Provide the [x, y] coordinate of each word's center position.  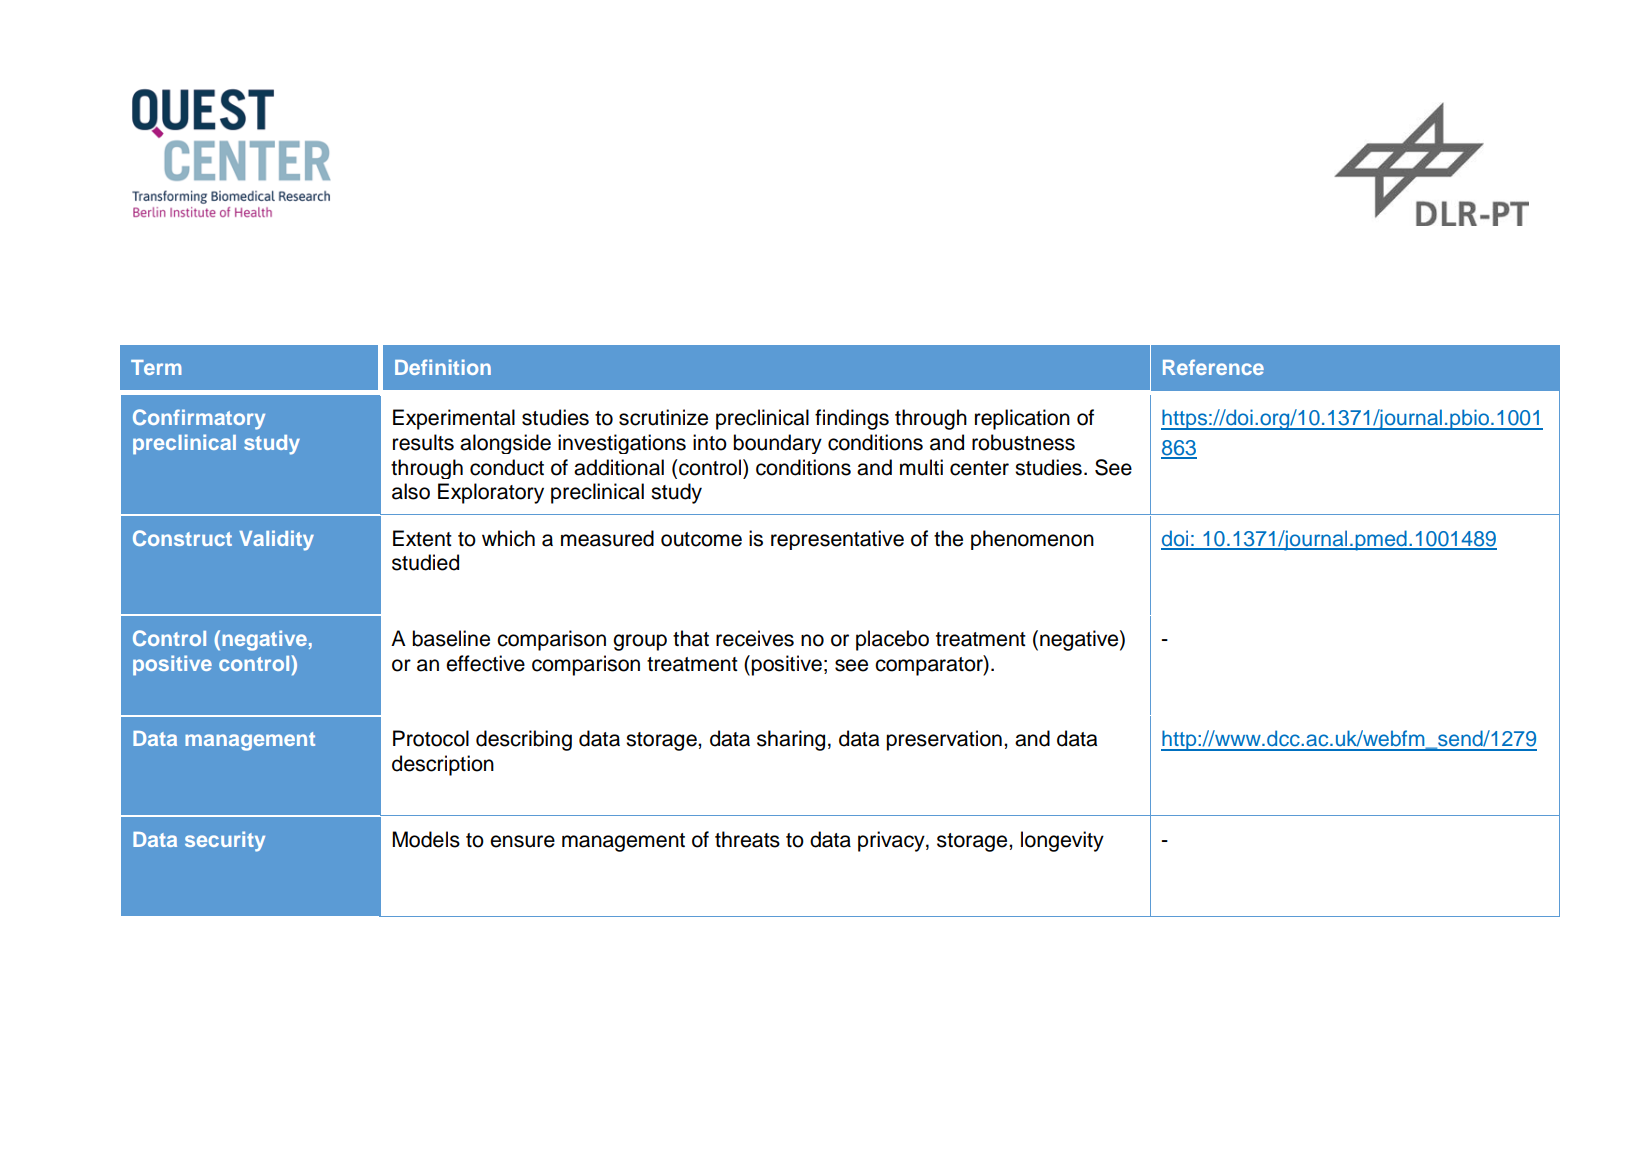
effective [485, 663]
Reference [1213, 367]
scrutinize [663, 417]
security [225, 841]
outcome [701, 539]
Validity [276, 540]
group [640, 642]
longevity [1062, 841]
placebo [892, 640]
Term [156, 367]
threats [747, 839]
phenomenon [1032, 540]
